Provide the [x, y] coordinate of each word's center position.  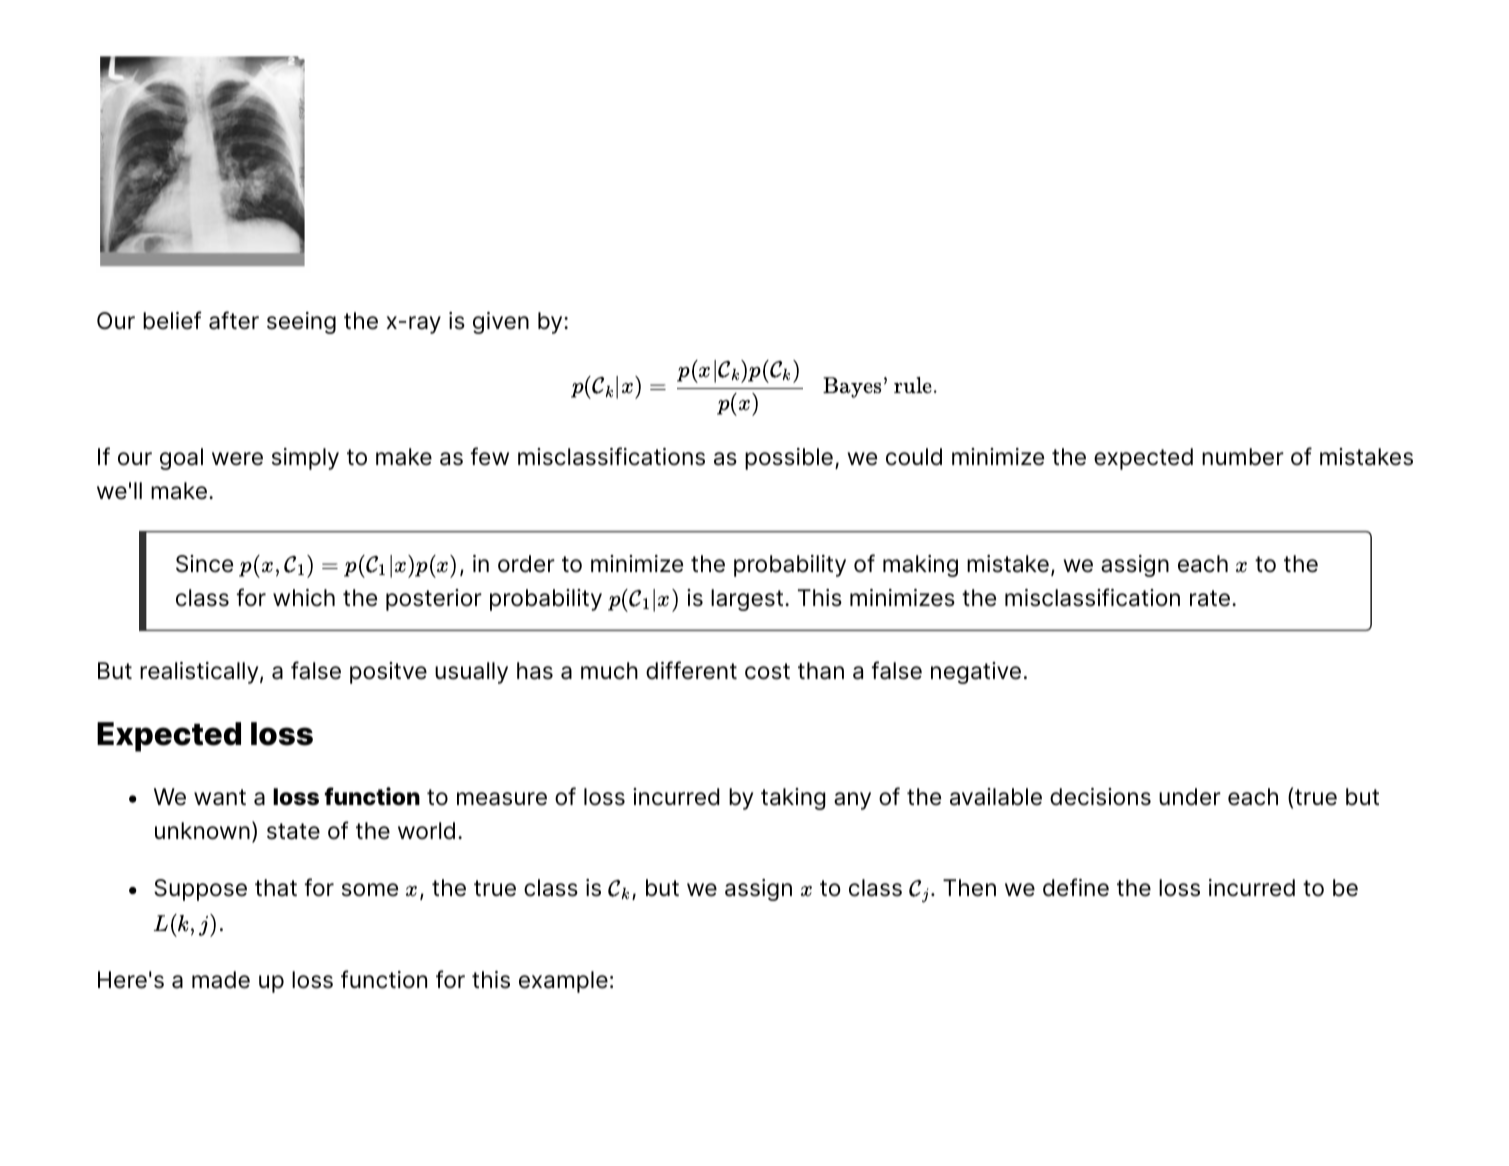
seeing [301, 323]
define [1076, 887]
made [221, 980]
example [563, 982]
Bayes [852, 387]
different [691, 670]
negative [976, 673]
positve [388, 673]
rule [913, 385]
